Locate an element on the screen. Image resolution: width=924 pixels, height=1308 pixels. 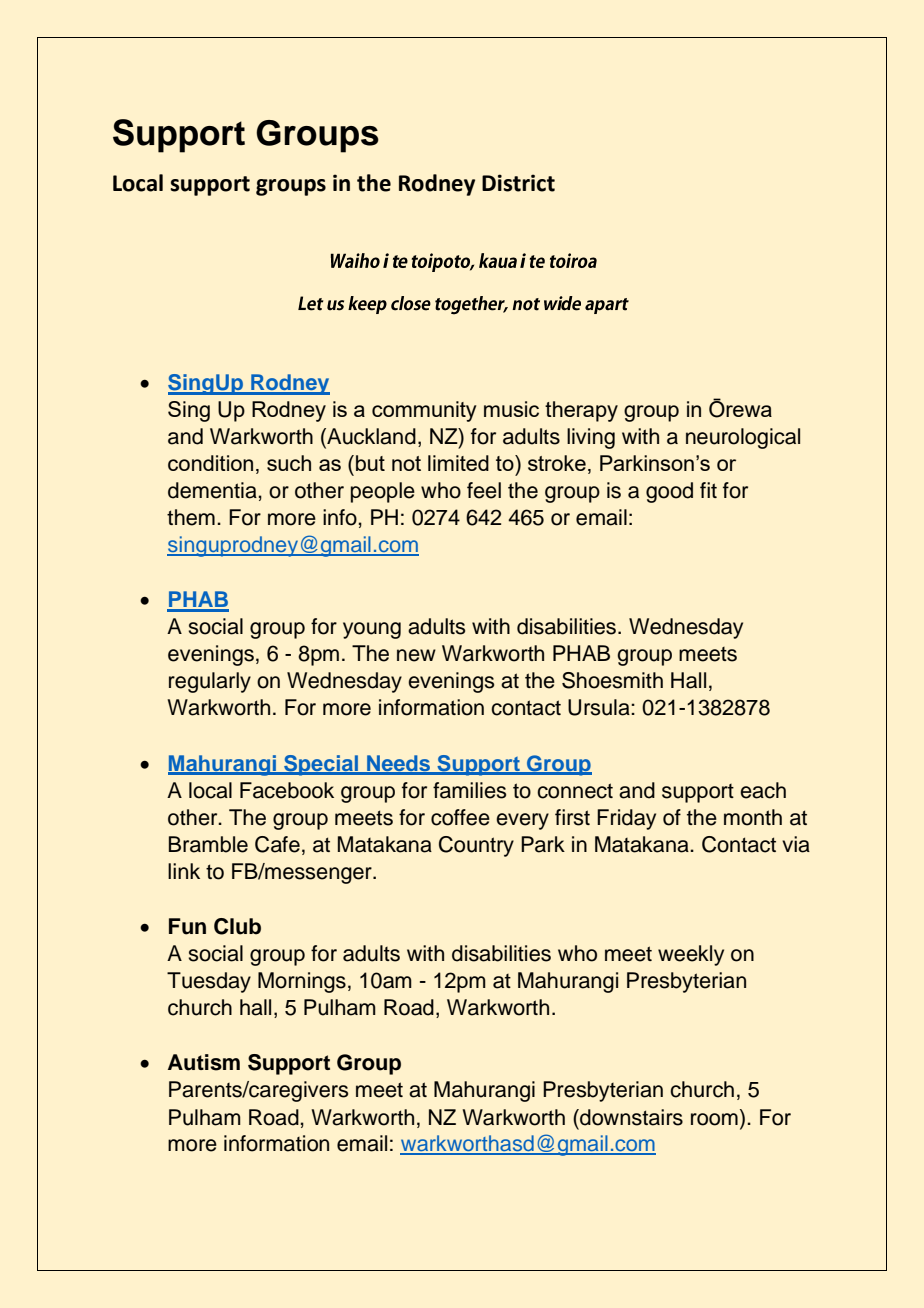
new is located at coordinates (416, 655).
